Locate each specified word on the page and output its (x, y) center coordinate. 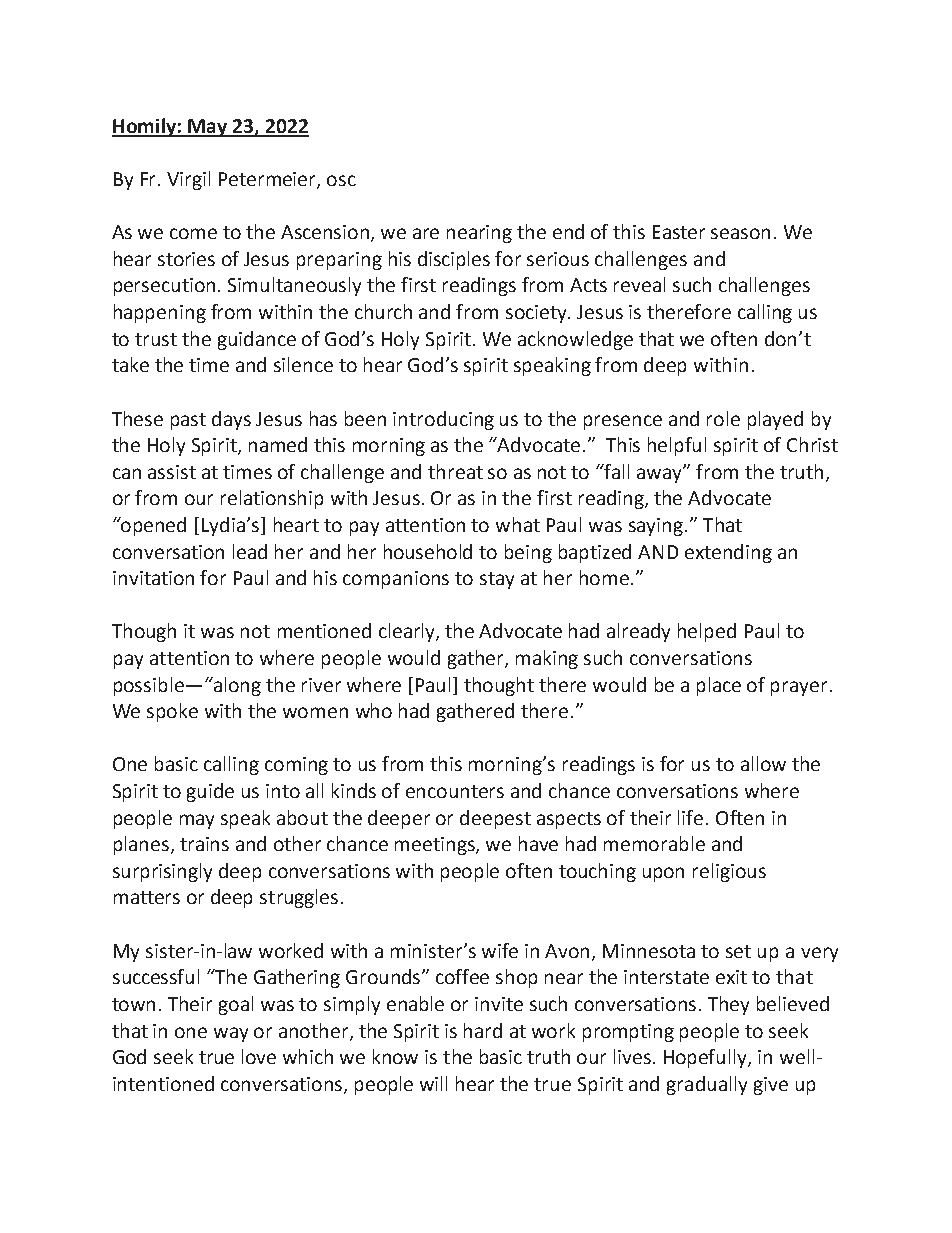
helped (707, 632)
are (426, 233)
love (259, 1056)
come (193, 233)
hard (483, 1030)
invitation (153, 578)
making (547, 659)
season (740, 233)
